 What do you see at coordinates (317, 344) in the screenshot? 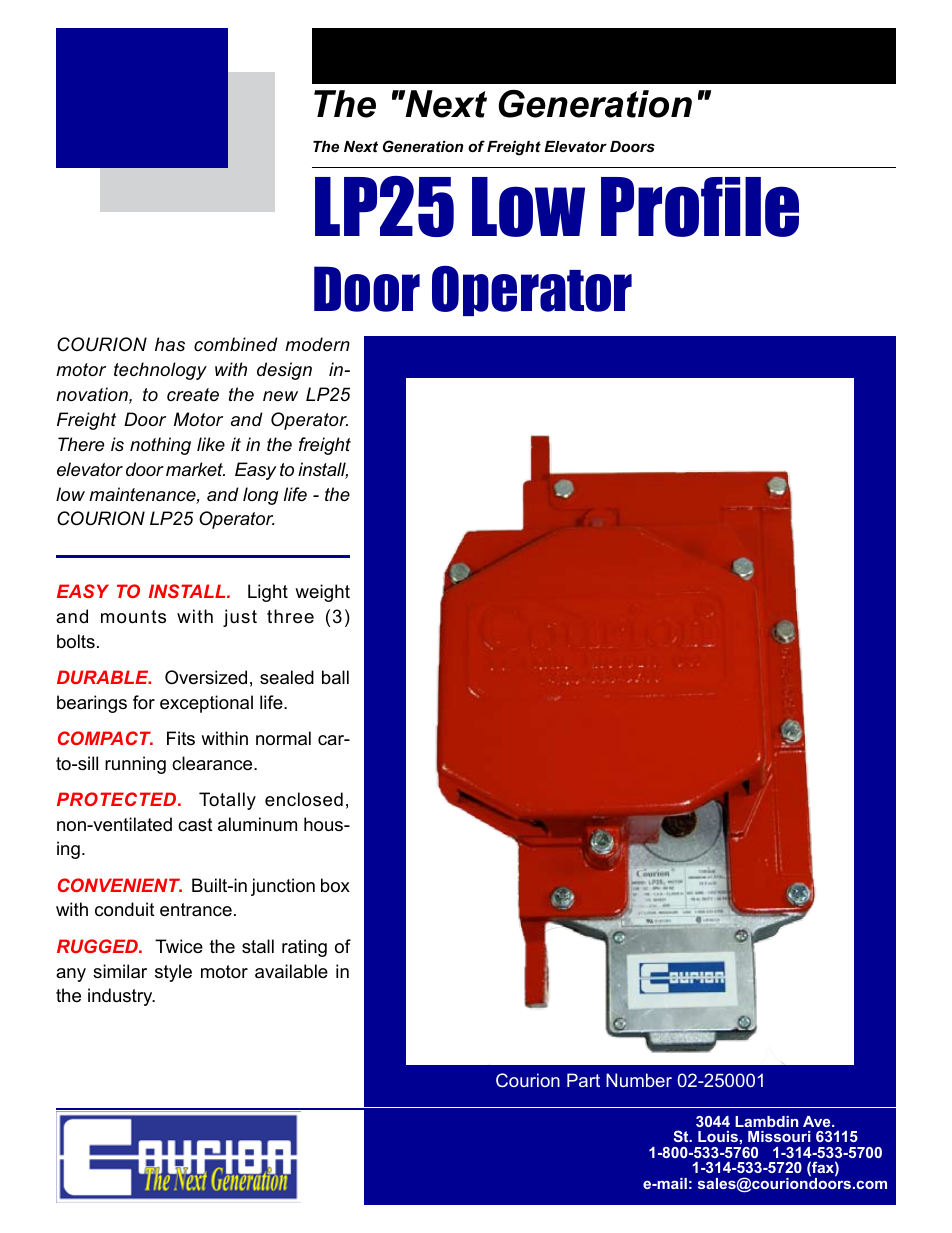
I see `modern` at bounding box center [317, 344].
